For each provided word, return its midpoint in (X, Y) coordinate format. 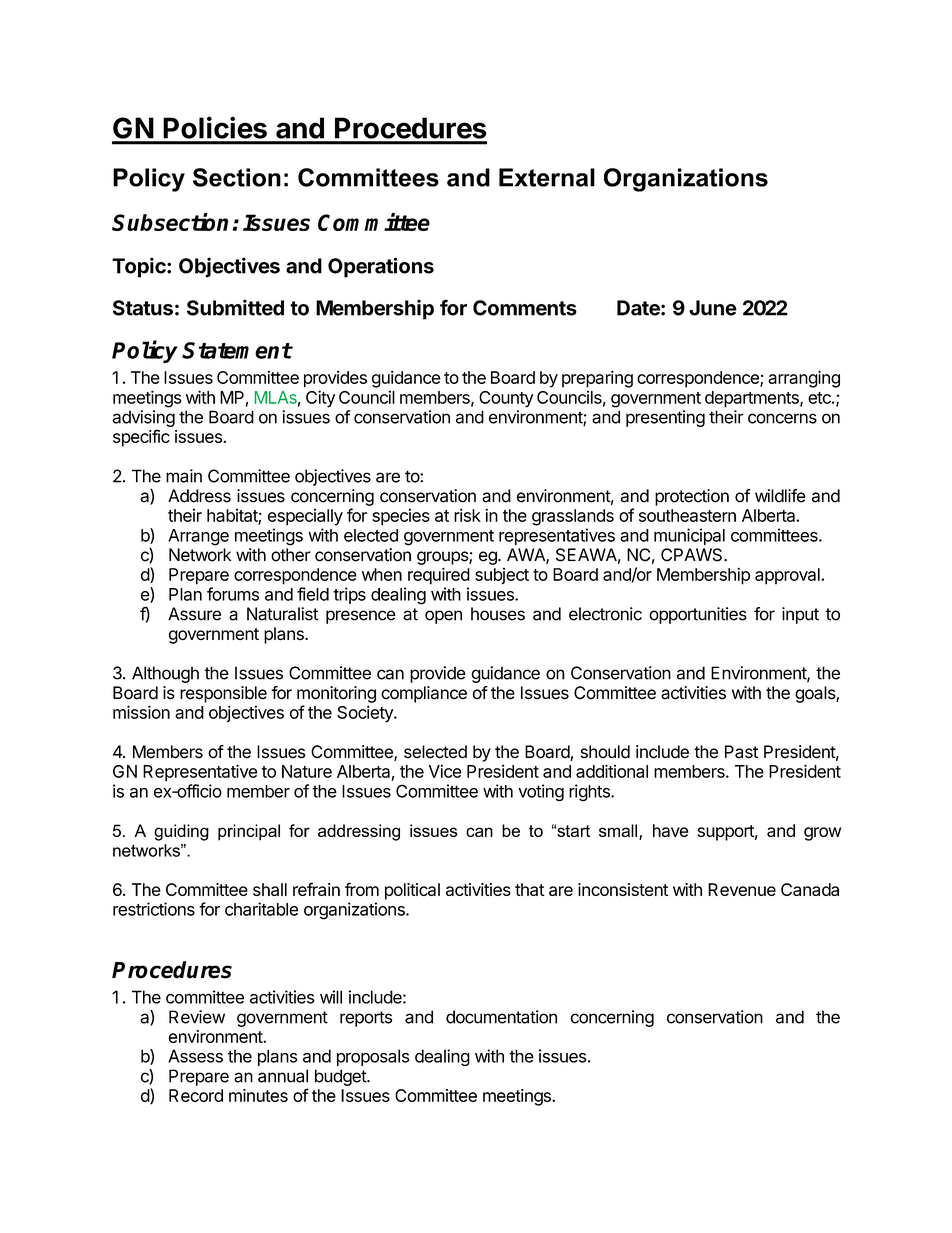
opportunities (698, 615)
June (713, 308)
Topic (140, 267)
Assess (195, 1056)
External (547, 177)
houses (498, 614)
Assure (194, 614)
